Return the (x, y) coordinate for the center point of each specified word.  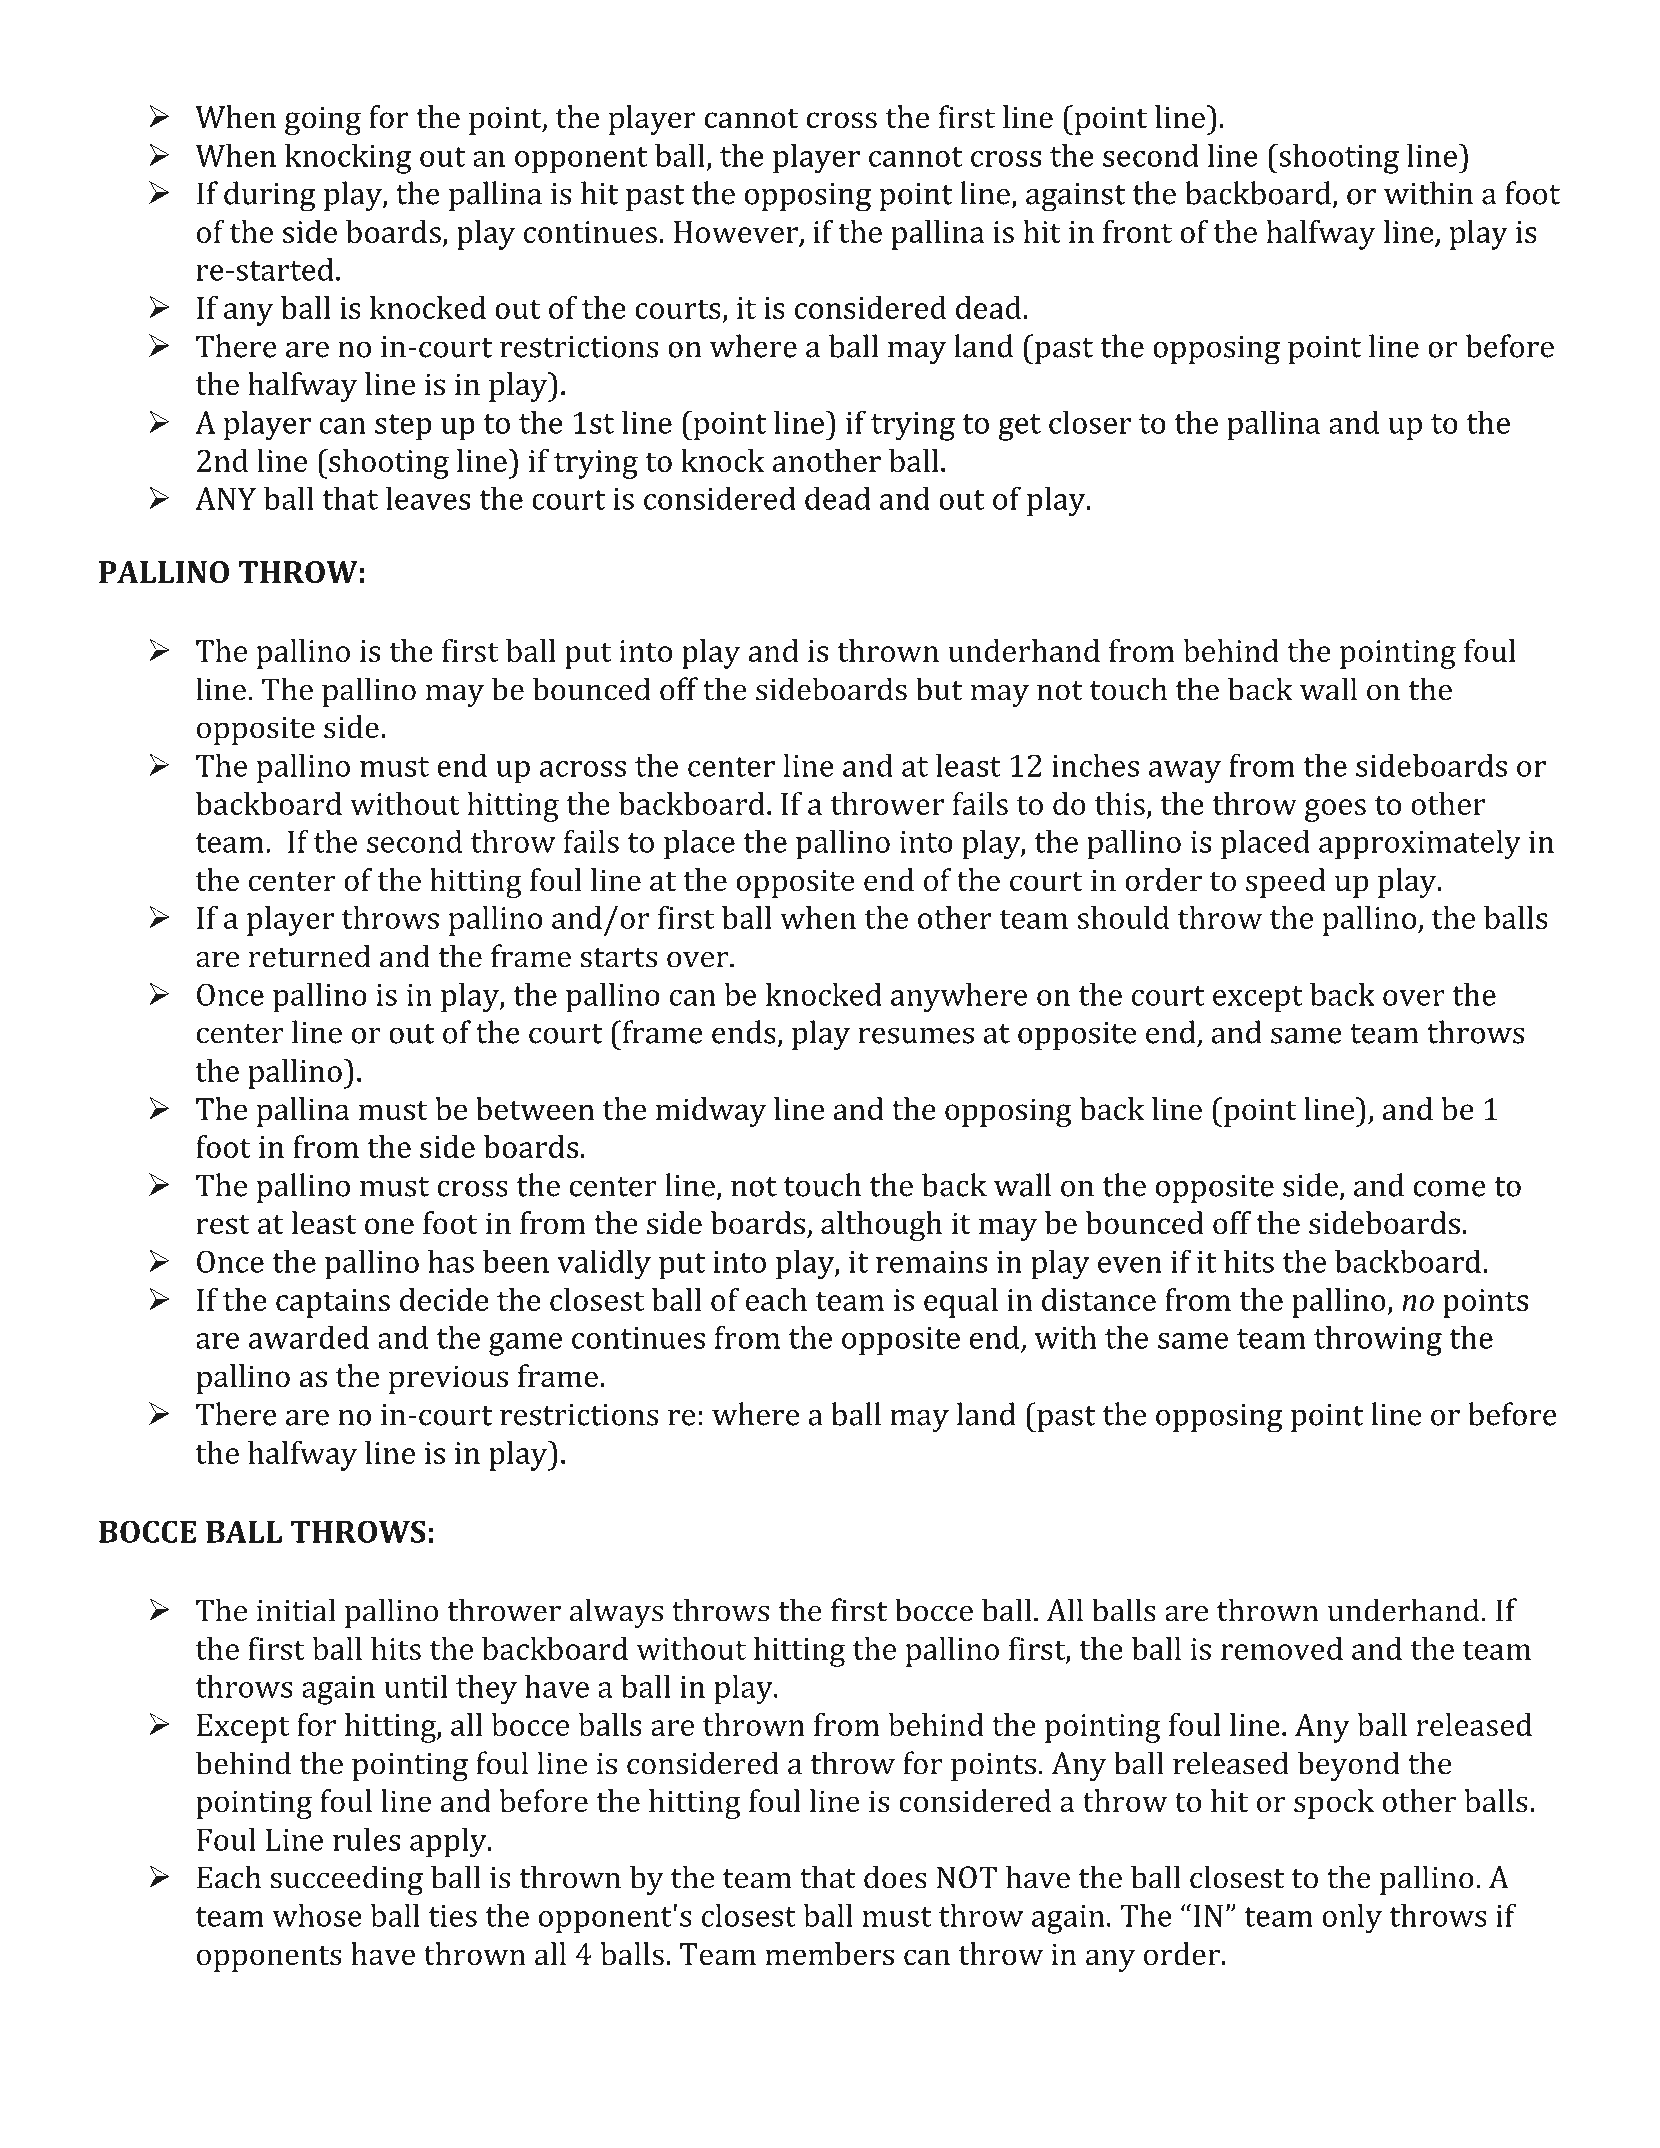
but (939, 689)
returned (310, 956)
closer (1090, 422)
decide (444, 1299)
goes (1335, 810)
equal (961, 1303)
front (1137, 231)
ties (453, 1916)
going (323, 120)
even (1130, 1265)
